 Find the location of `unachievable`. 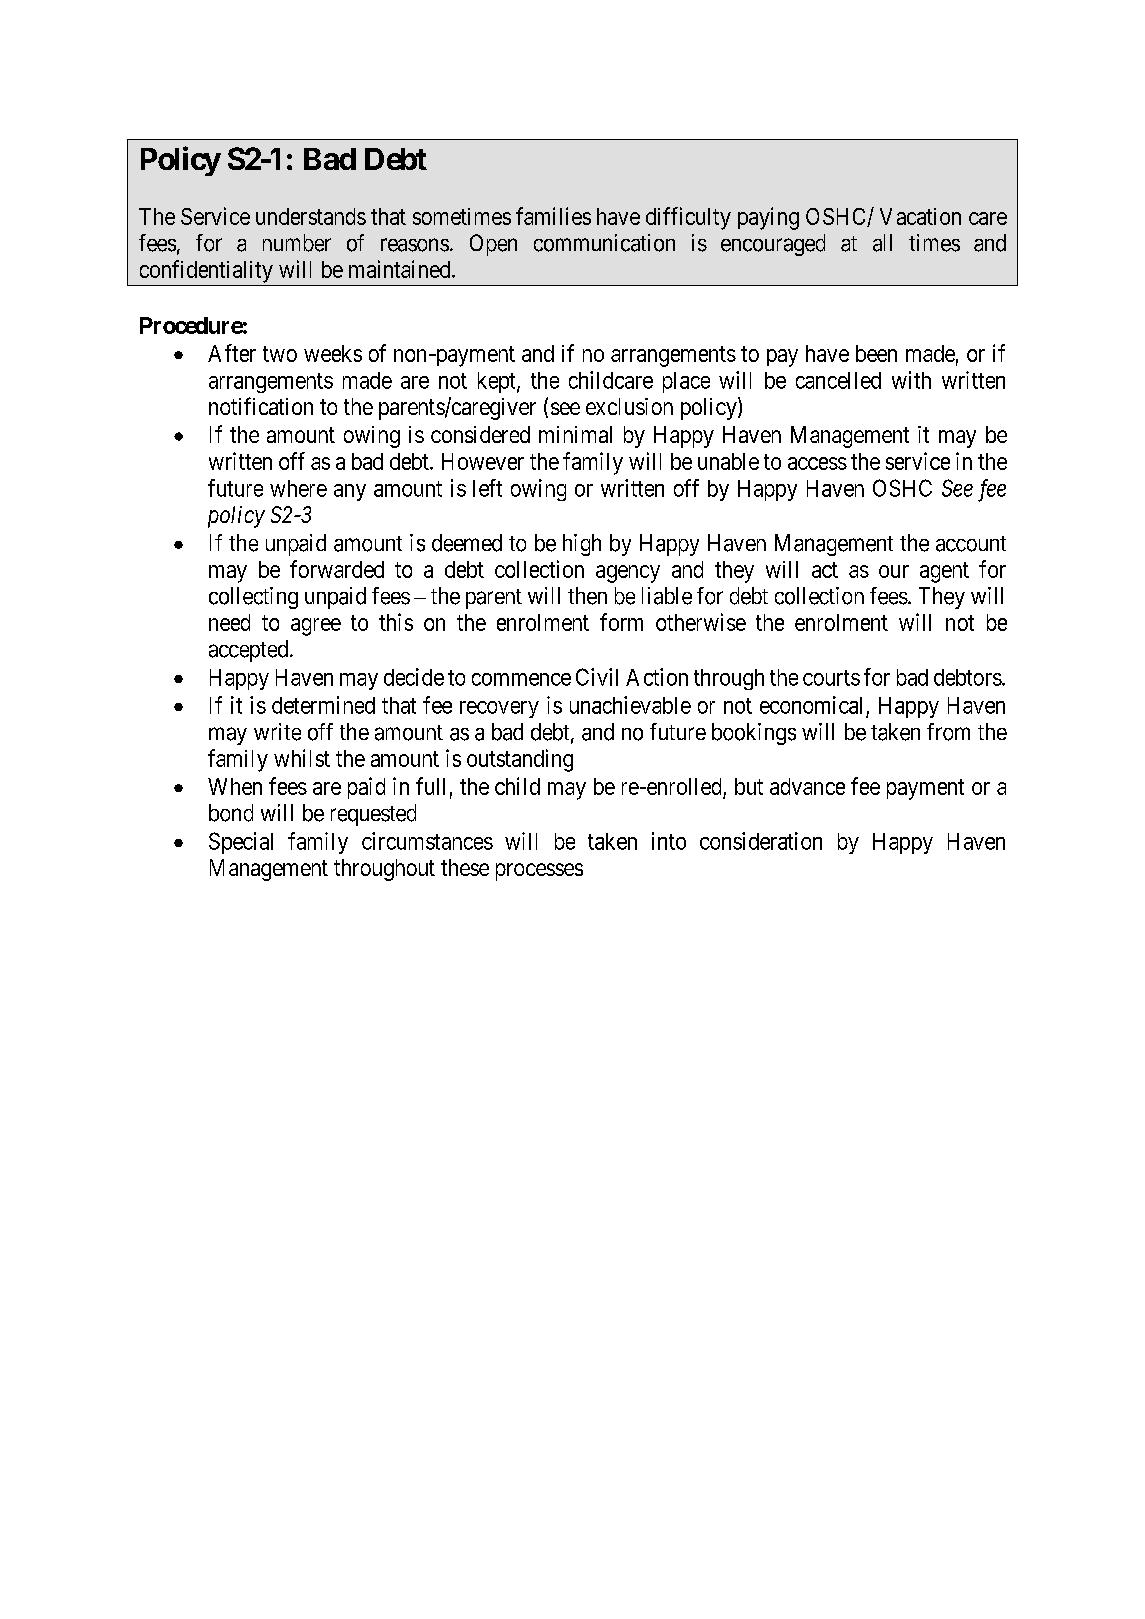

unachievable is located at coordinates (630, 705).
